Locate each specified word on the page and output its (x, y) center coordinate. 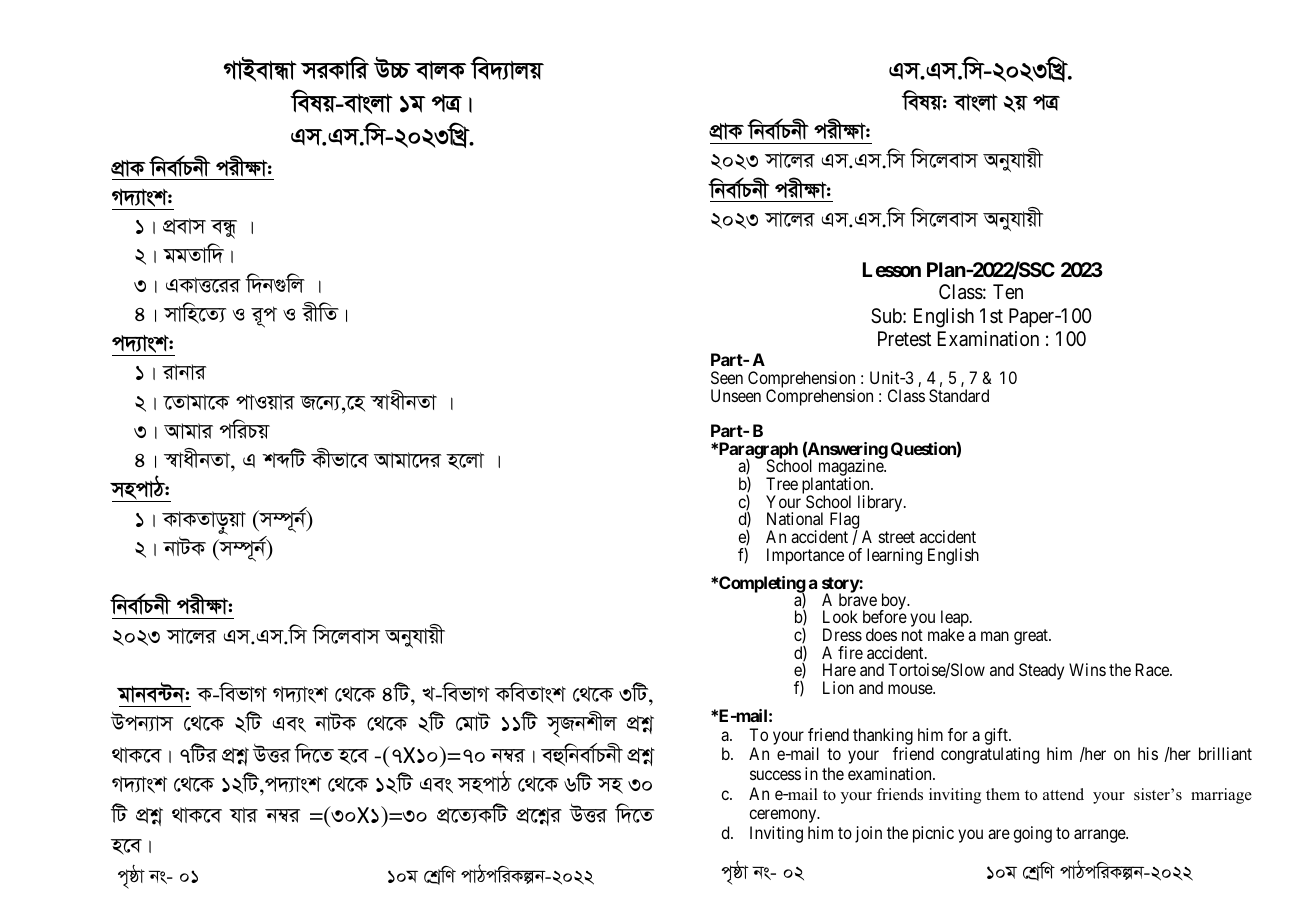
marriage (1221, 796)
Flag (844, 522)
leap (956, 620)
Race (1153, 669)
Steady (1041, 671)
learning (894, 556)
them (1003, 794)
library (881, 503)
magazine (852, 469)
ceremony (784, 816)
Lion (838, 687)
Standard (959, 395)
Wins (1087, 669)
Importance (805, 556)
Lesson (892, 269)
